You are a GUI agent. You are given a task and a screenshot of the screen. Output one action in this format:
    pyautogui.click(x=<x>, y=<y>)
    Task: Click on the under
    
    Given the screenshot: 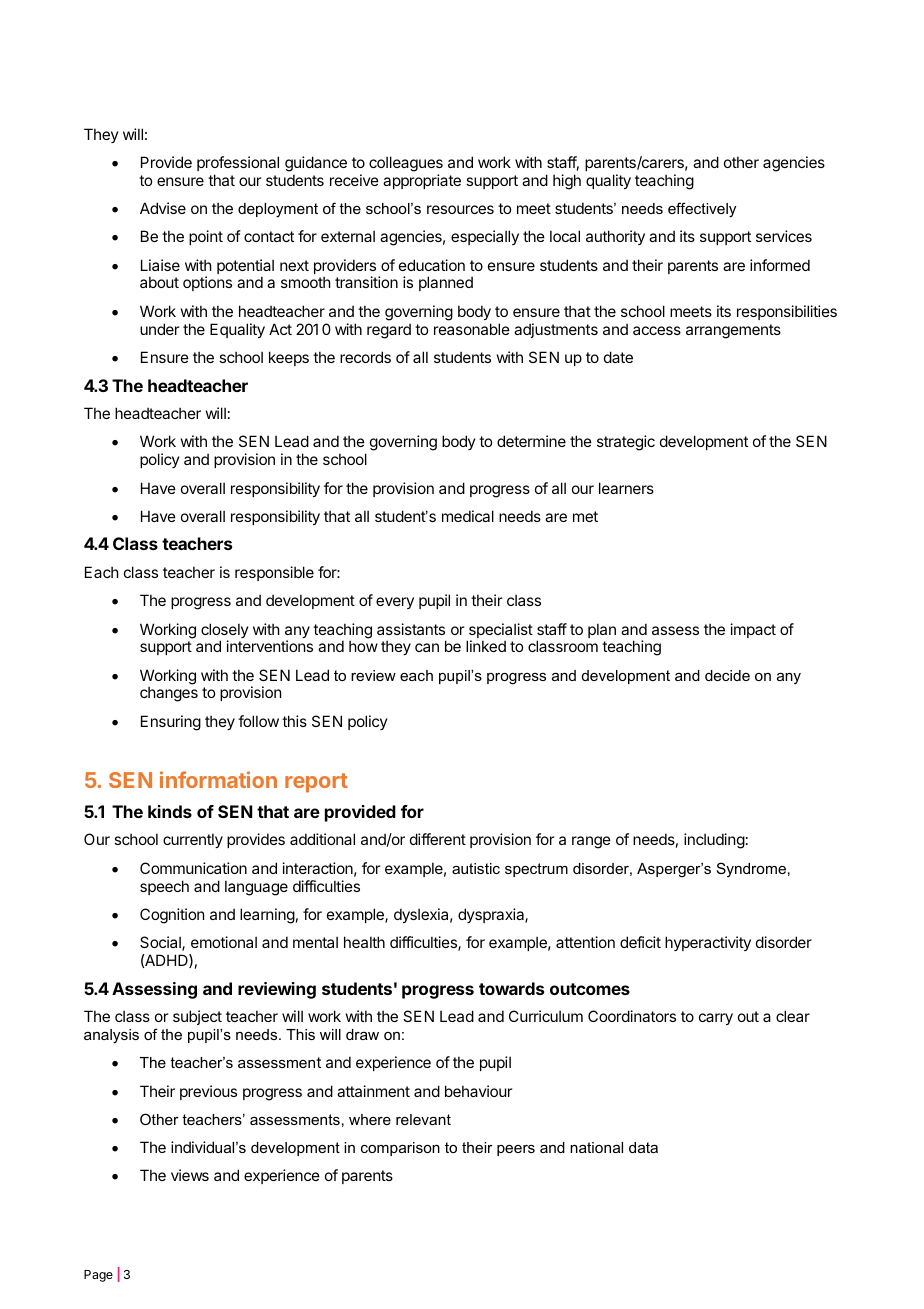 What is the action you would take?
    pyautogui.click(x=159, y=329)
